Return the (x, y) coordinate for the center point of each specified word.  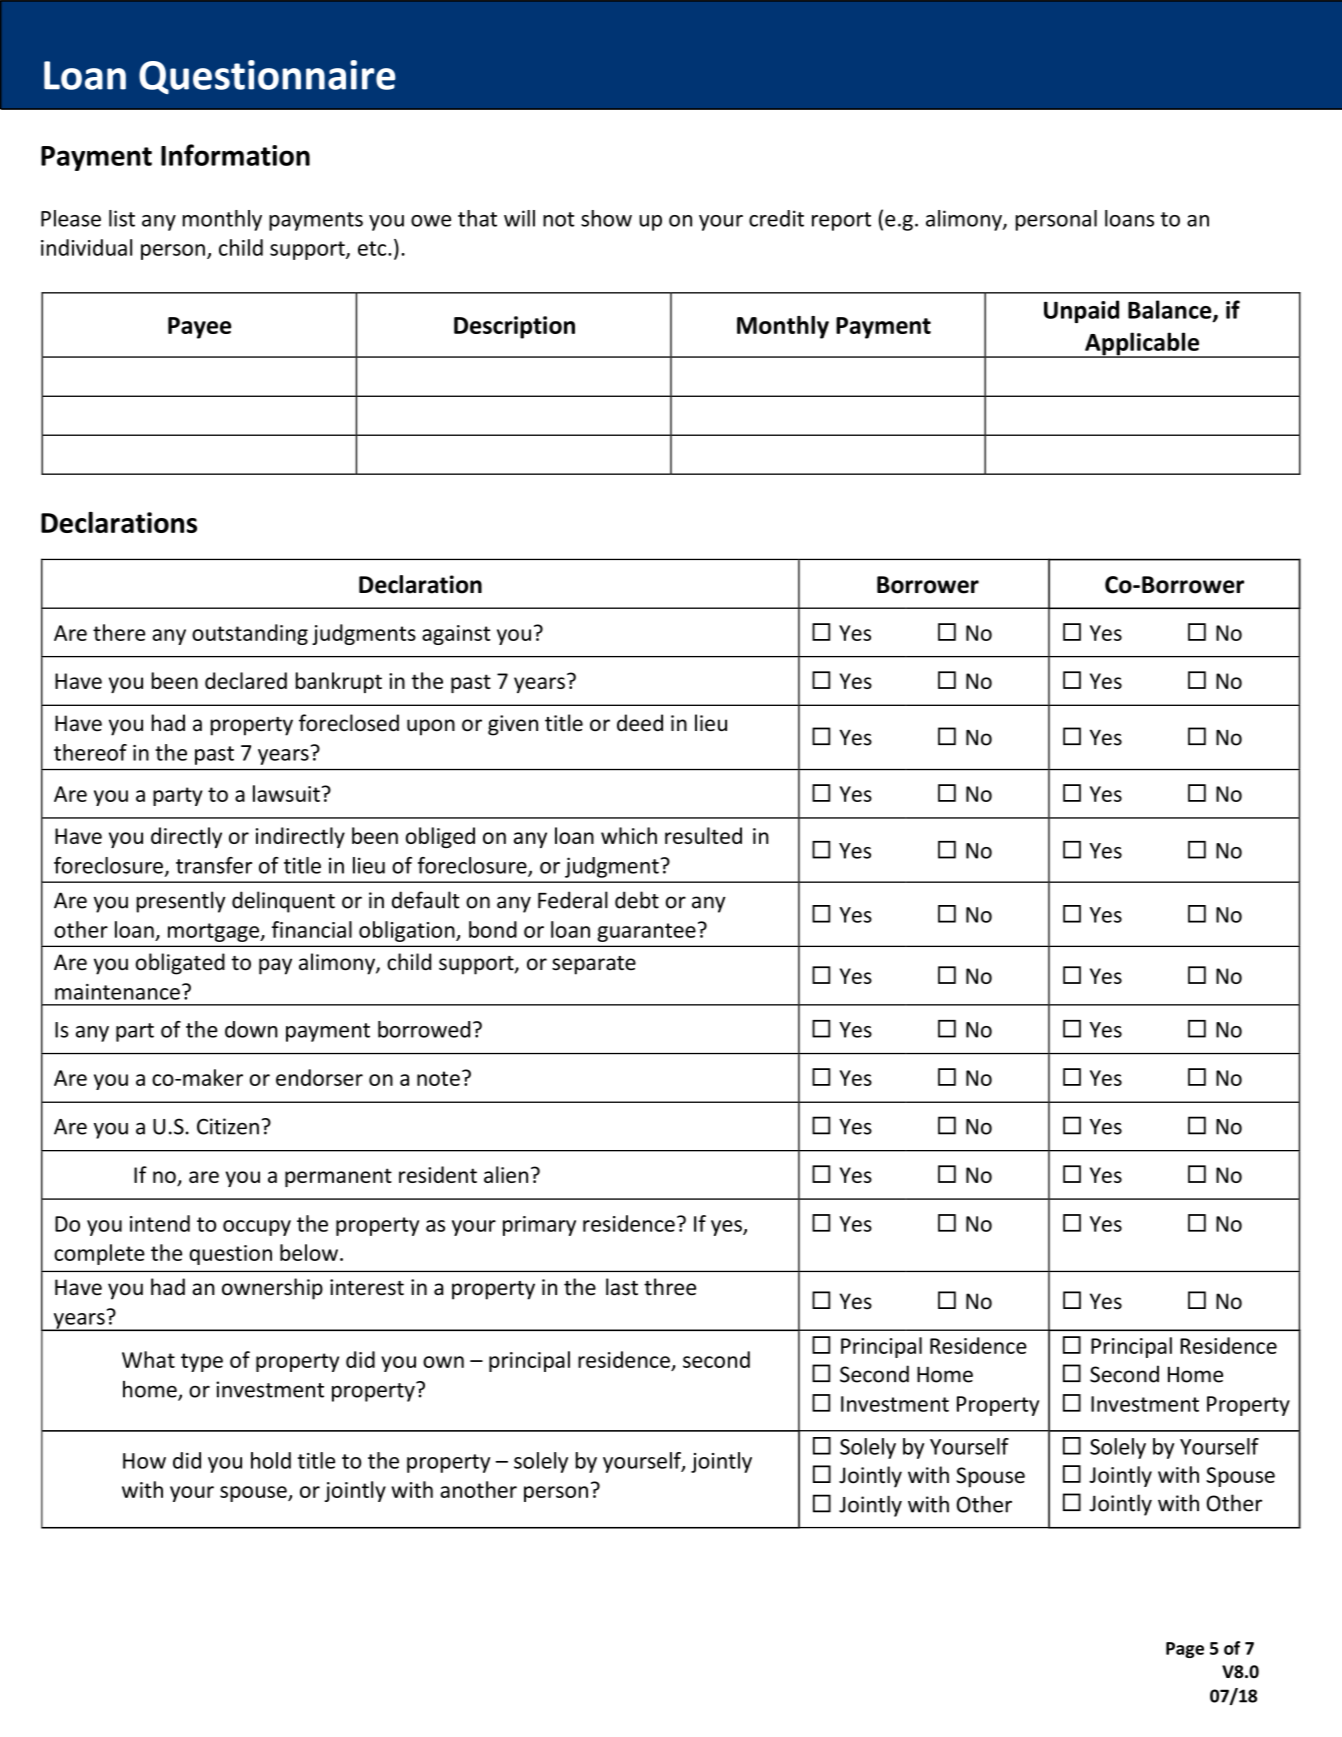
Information (235, 155)
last (622, 1287)
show (606, 218)
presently (181, 902)
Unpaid (1081, 311)
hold (271, 1460)
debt (637, 900)
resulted (703, 835)
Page (1185, 1650)
